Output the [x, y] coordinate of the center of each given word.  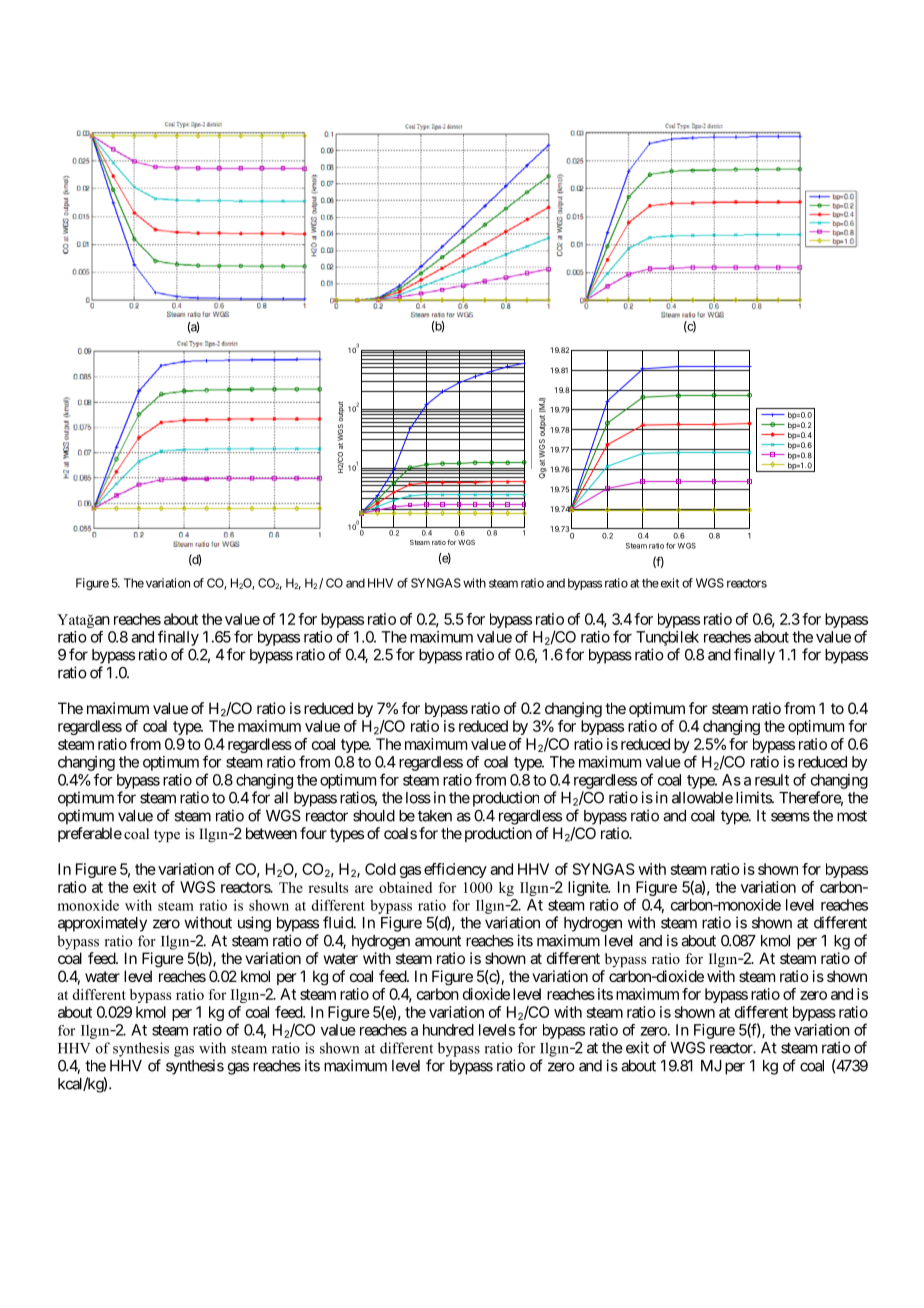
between [271, 833]
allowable [702, 798]
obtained [405, 887]
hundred [448, 1030]
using [254, 924]
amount [438, 941]
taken [435, 816]
